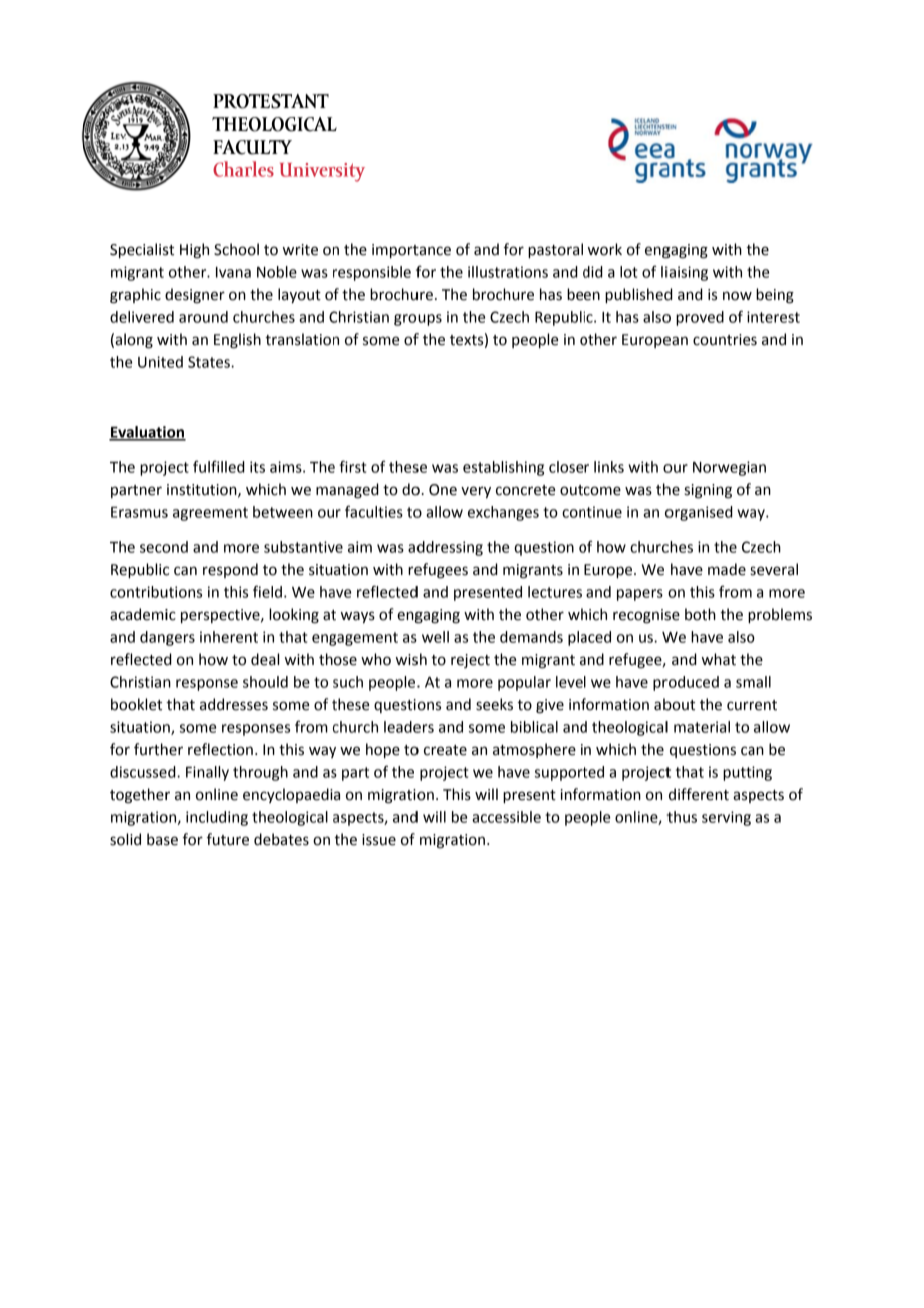 The width and height of the document is (924, 1308). What do you see at coordinates (727, 569) in the document?
I see `made` at bounding box center [727, 569].
